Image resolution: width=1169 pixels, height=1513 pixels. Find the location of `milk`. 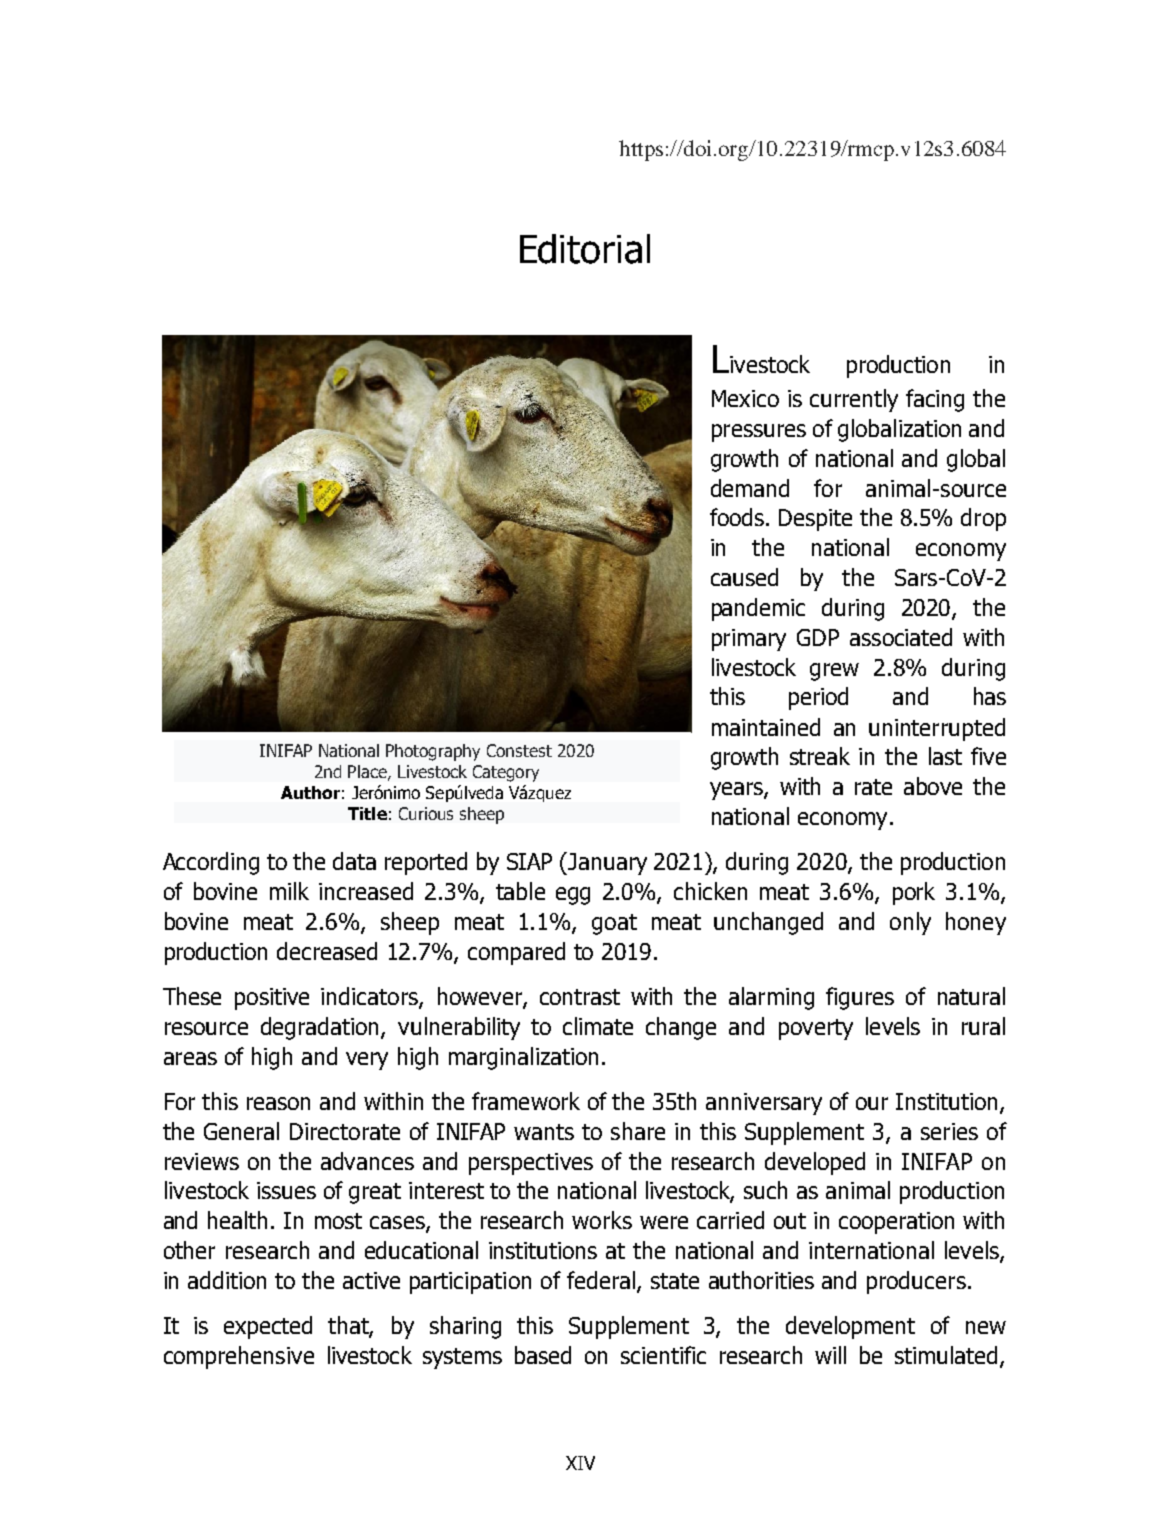

milk is located at coordinates (289, 891).
